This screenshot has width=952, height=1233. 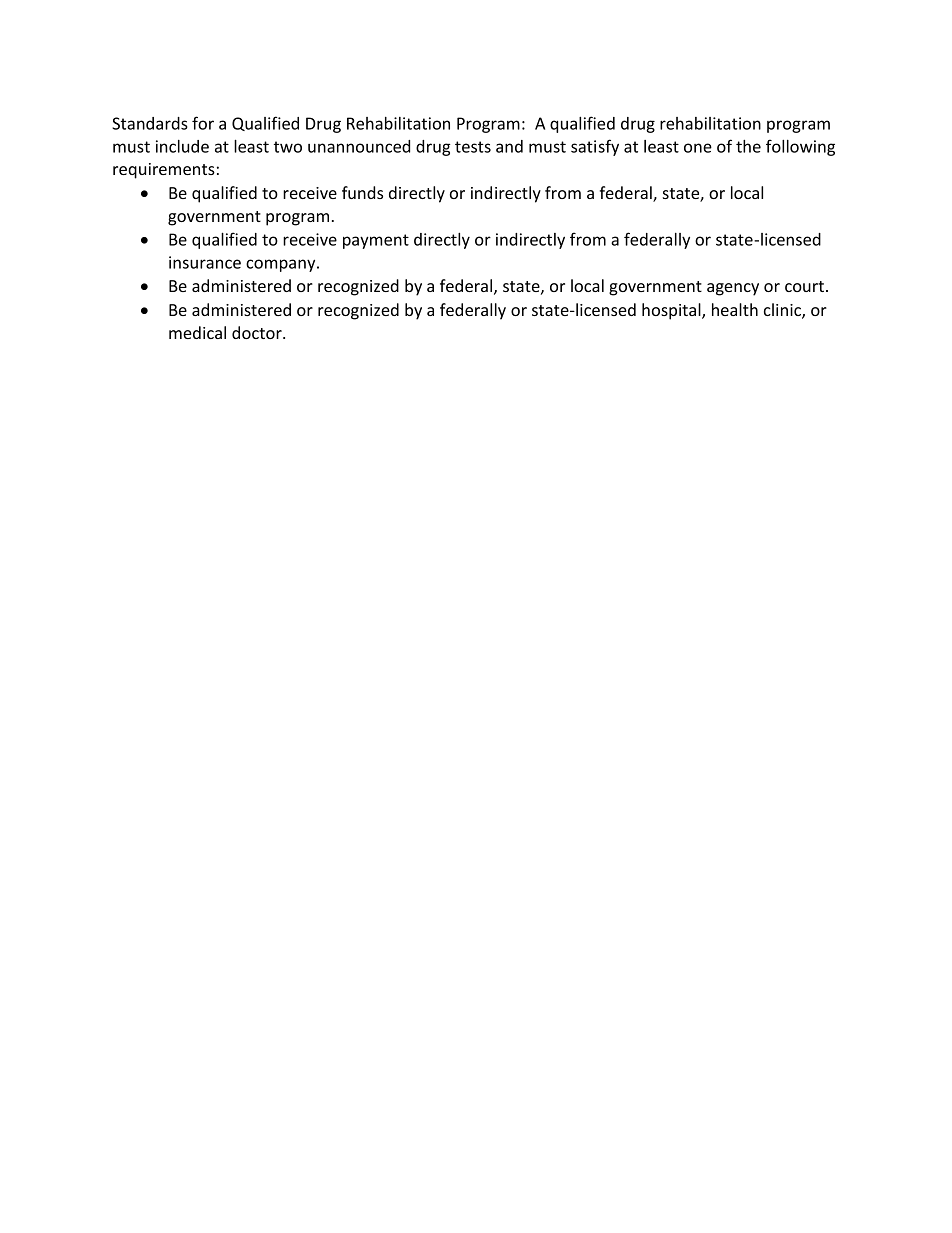 I want to click on tests, so click(x=473, y=147).
